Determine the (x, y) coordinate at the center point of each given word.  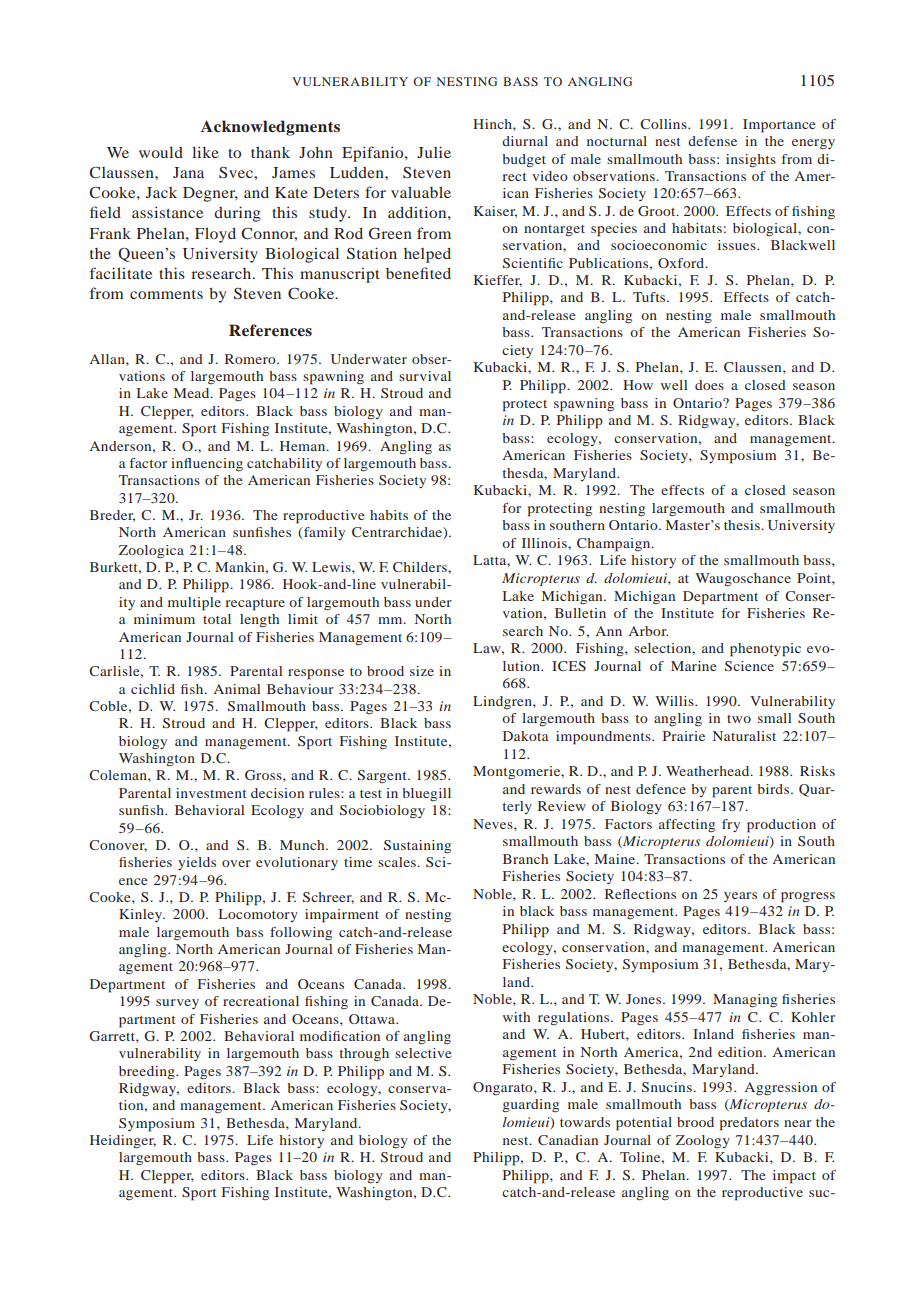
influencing (207, 465)
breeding (148, 1073)
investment (211, 793)
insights (751, 161)
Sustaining (417, 846)
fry (731, 825)
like (205, 152)
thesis (743, 525)
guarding (530, 1106)
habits (389, 515)
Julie (434, 152)
